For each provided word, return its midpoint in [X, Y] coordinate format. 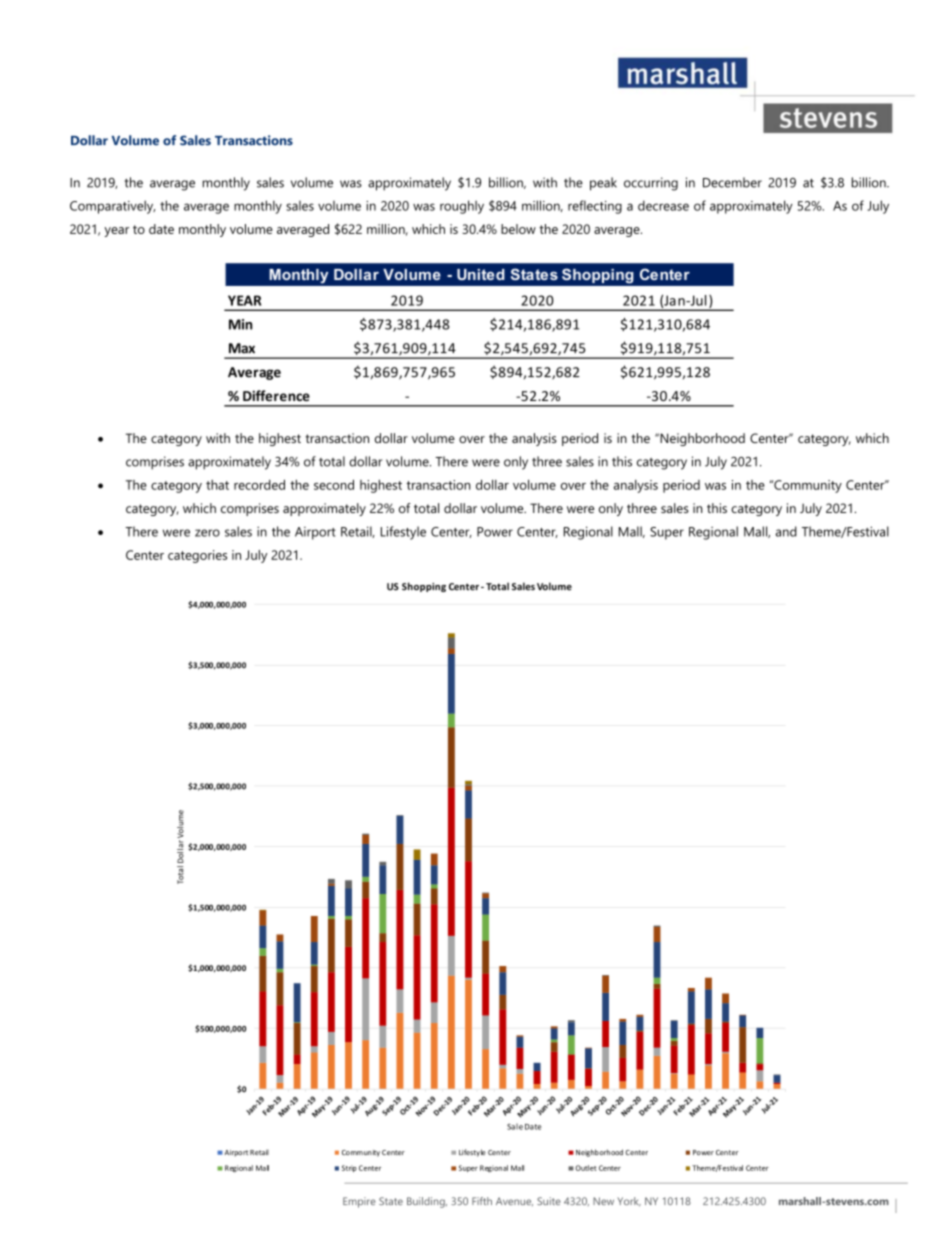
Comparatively [112, 207]
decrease [663, 205]
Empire [359, 1202]
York [629, 1202]
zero [207, 533]
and [786, 531]
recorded [259, 485]
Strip [349, 1168]
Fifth [482, 1201]
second [334, 485]
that [217, 485]
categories [197, 556]
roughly [462, 207]
